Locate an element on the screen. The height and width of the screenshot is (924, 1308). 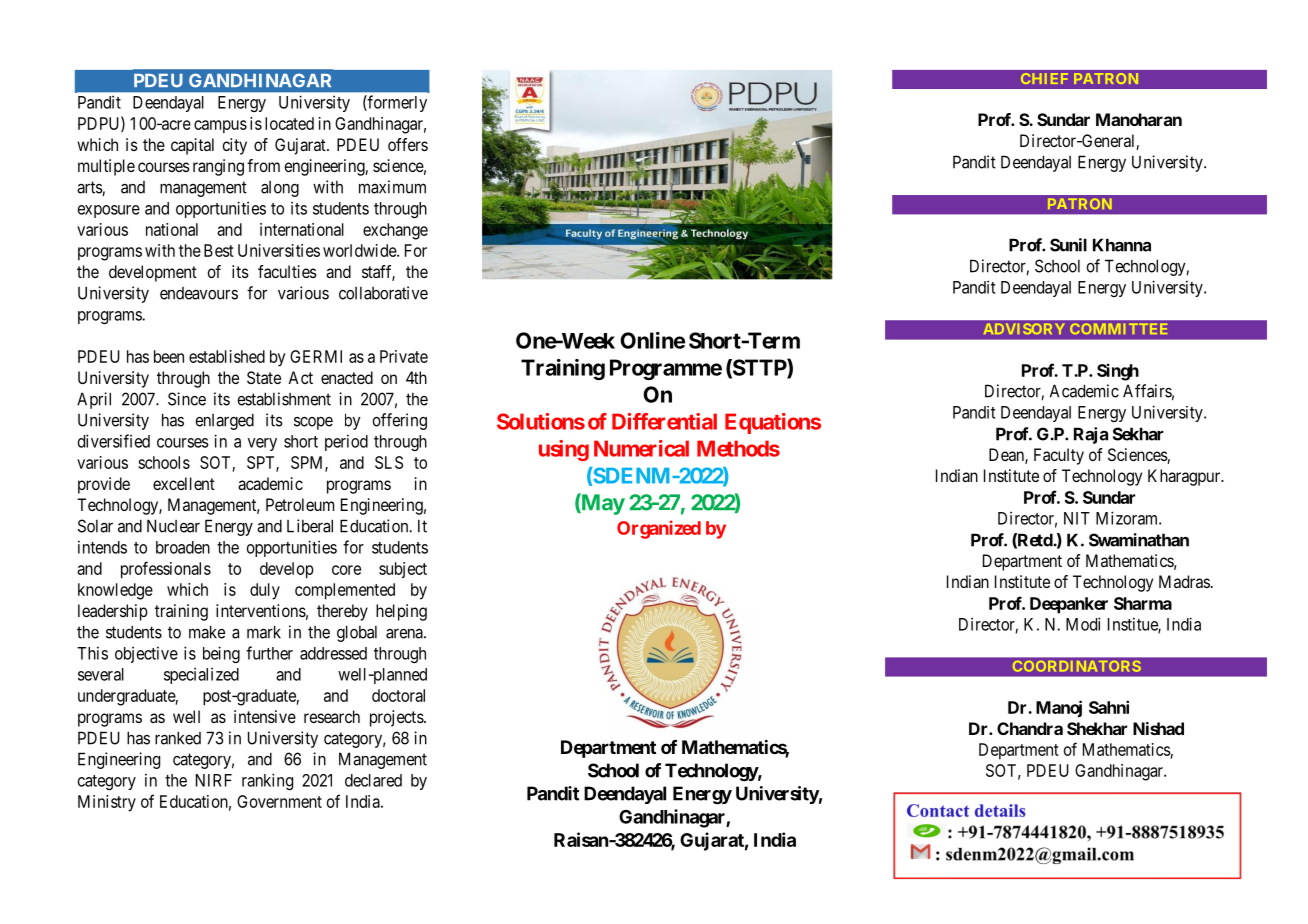
Singh is located at coordinates (1118, 372).
